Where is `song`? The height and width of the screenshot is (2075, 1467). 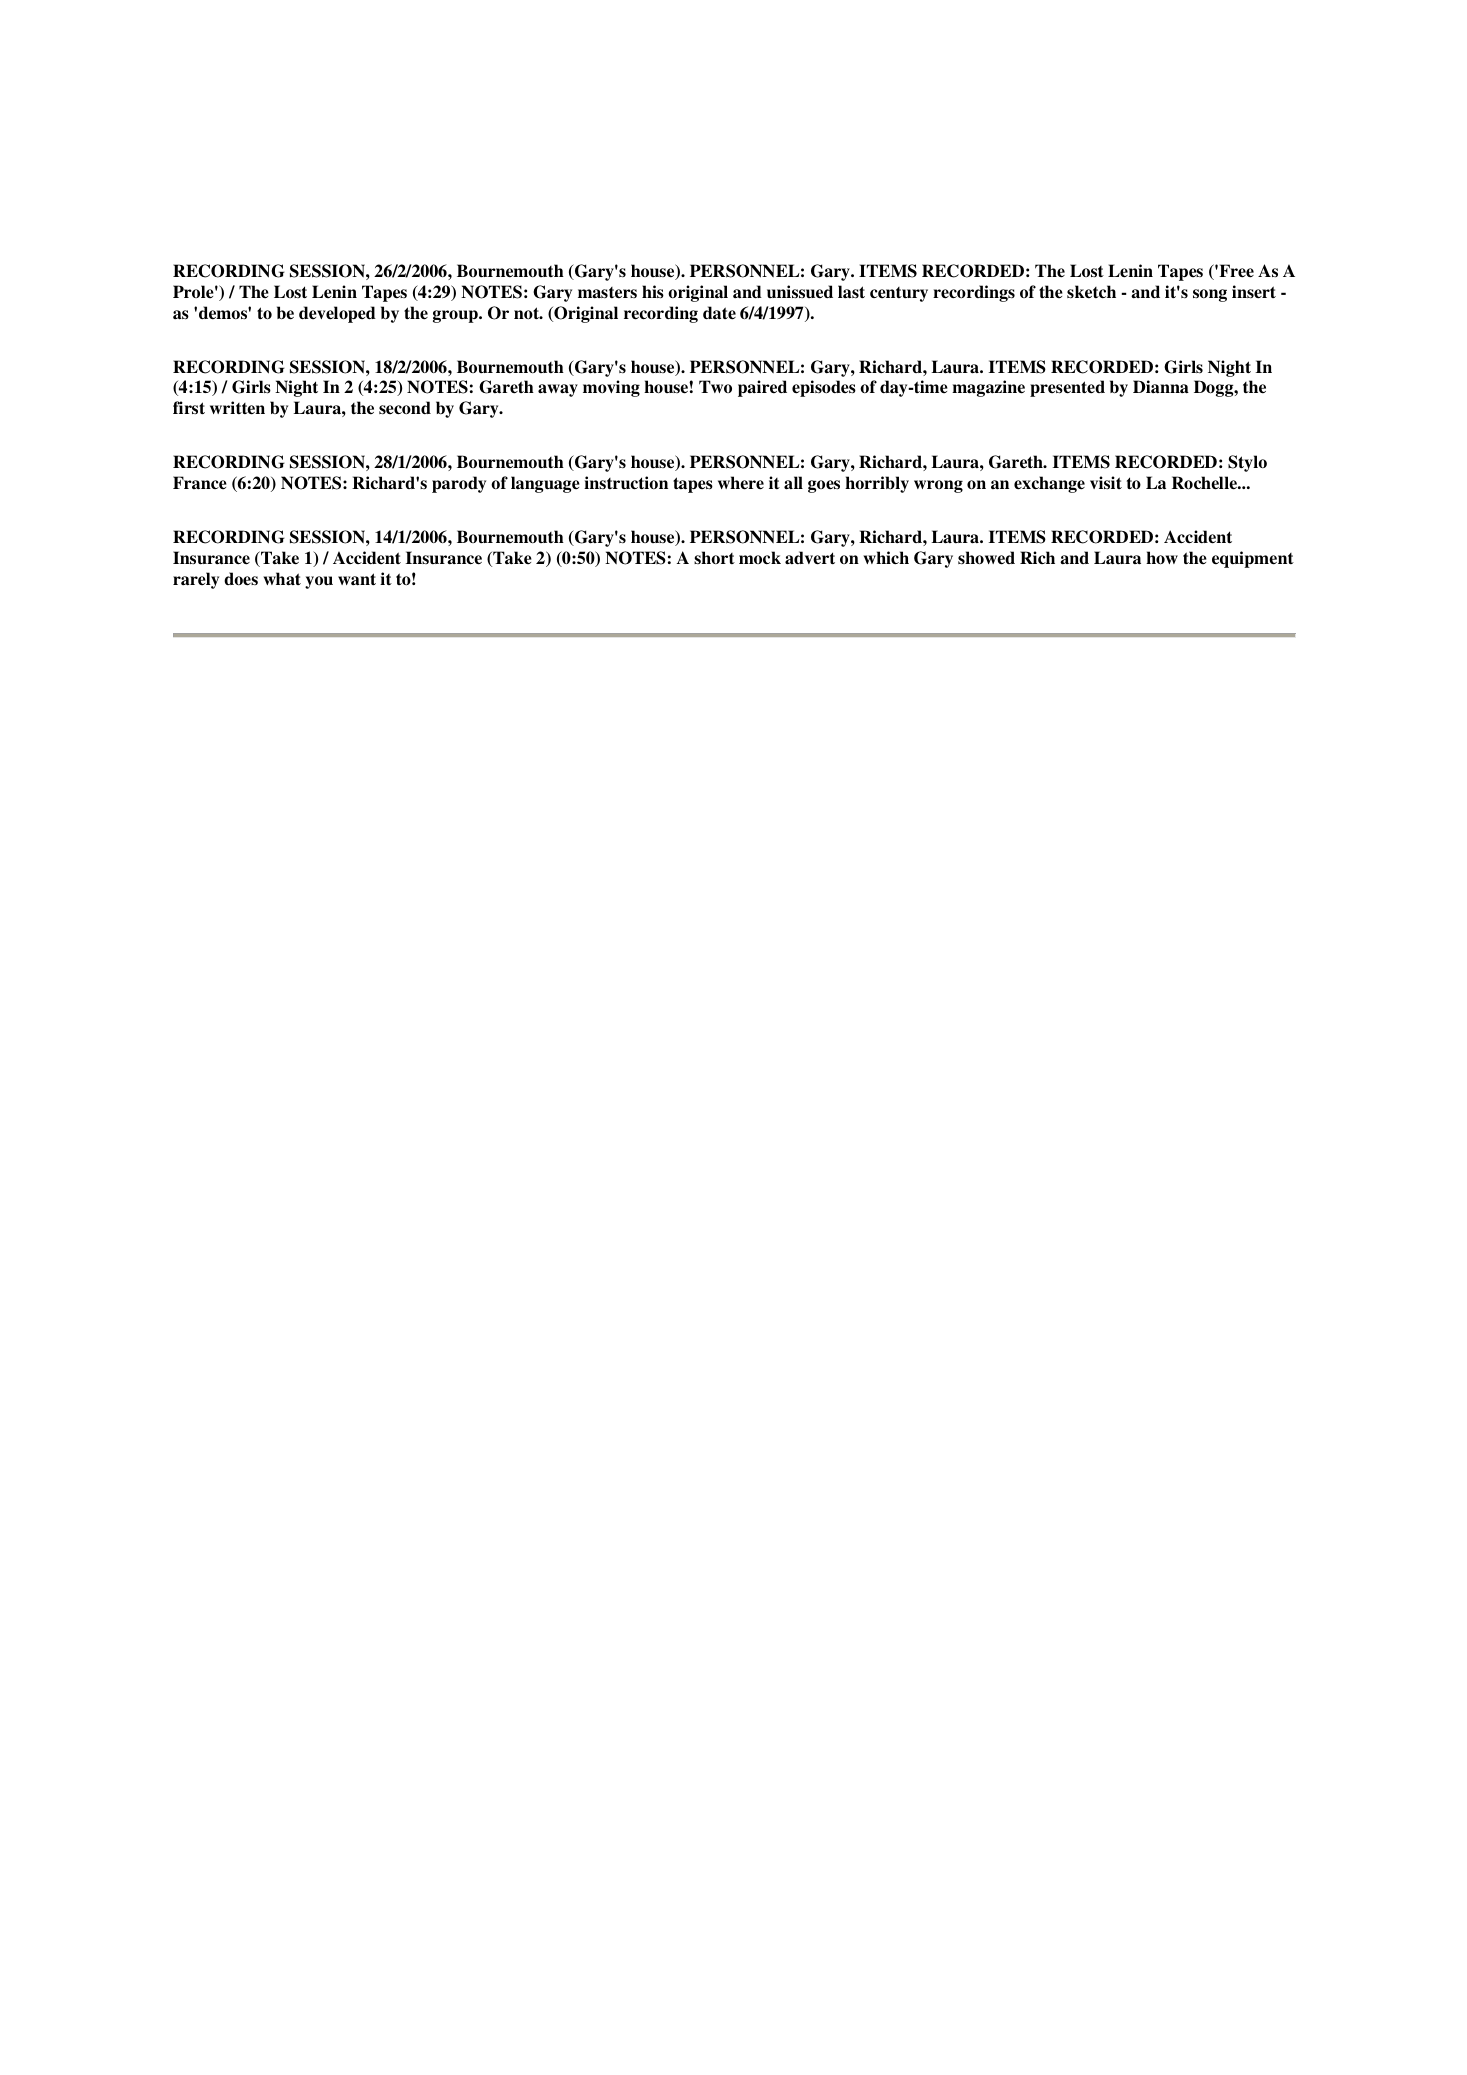 song is located at coordinates (1210, 295).
